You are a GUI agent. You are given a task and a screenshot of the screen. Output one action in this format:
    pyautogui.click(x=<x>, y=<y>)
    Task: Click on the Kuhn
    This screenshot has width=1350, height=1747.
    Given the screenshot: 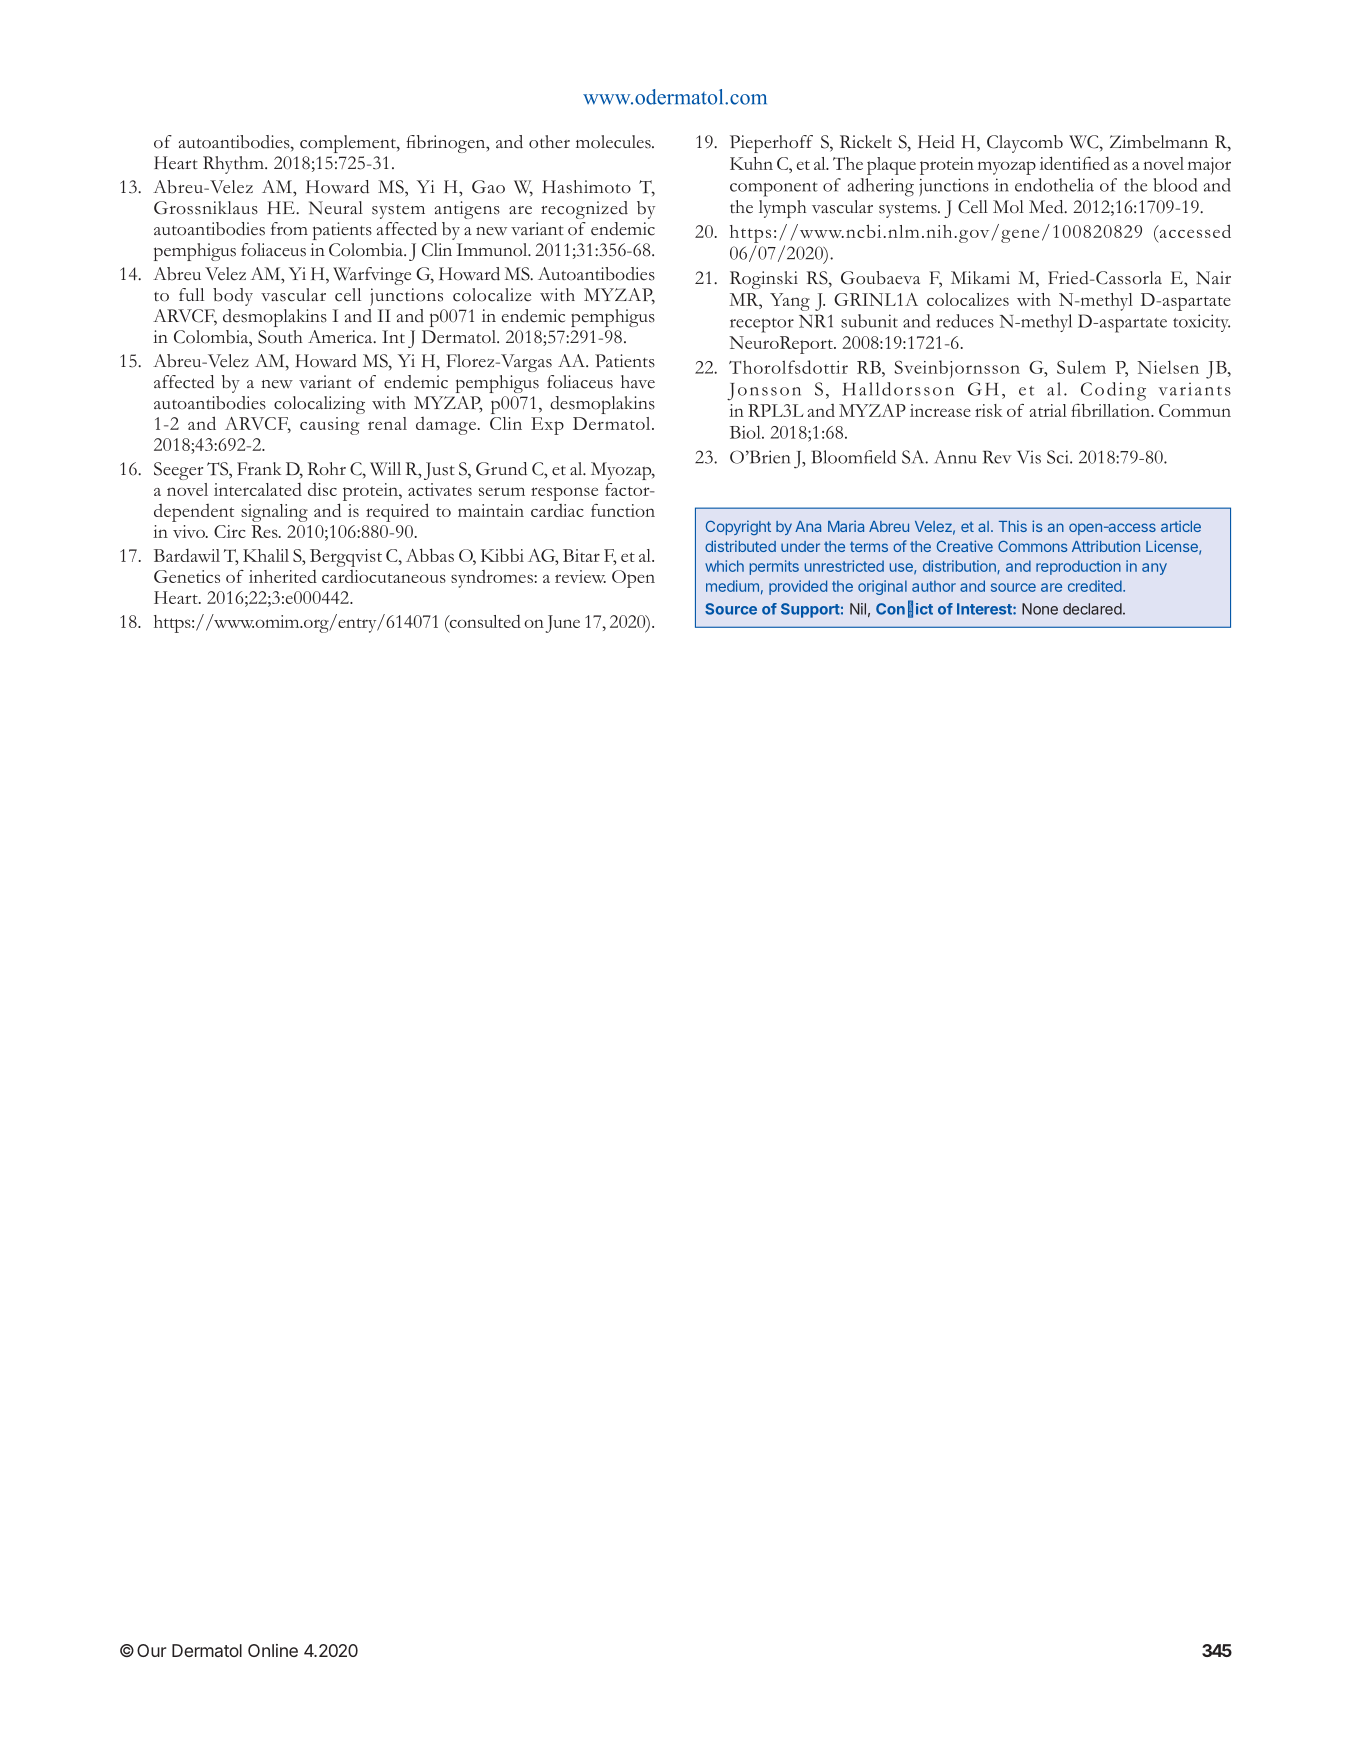 What is the action you would take?
    pyautogui.click(x=751, y=163)
